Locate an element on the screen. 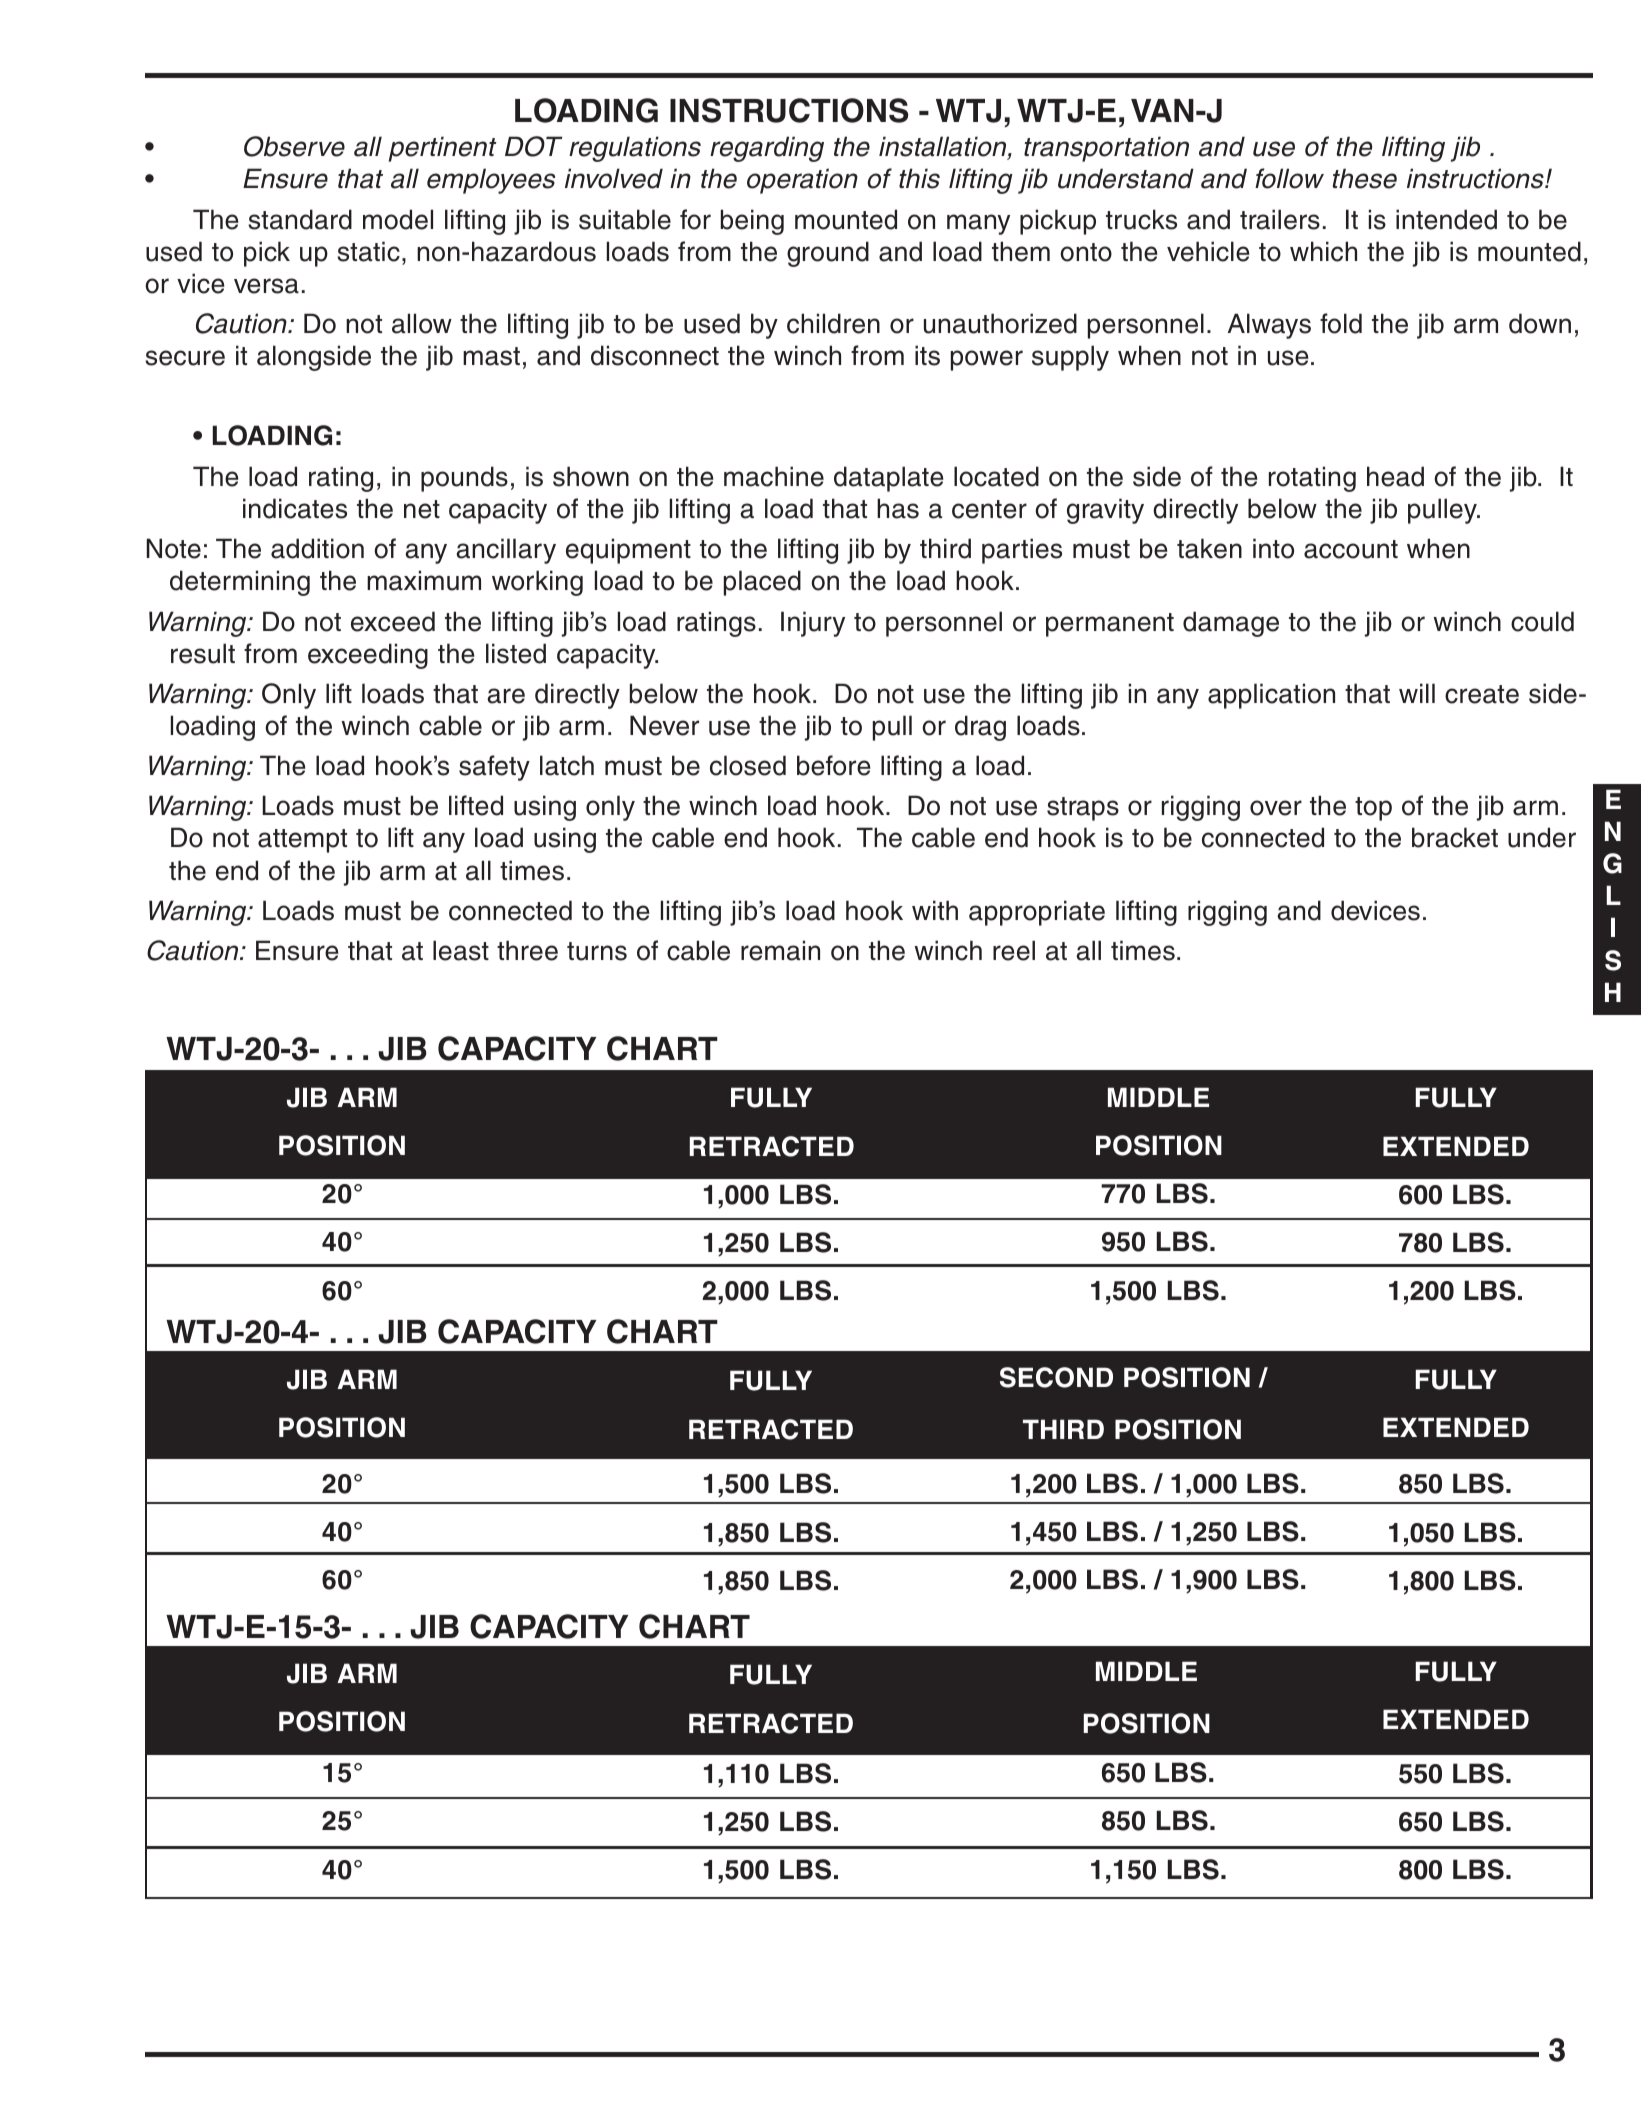 The height and width of the screenshot is (2123, 1641). which is located at coordinates (1323, 251).
